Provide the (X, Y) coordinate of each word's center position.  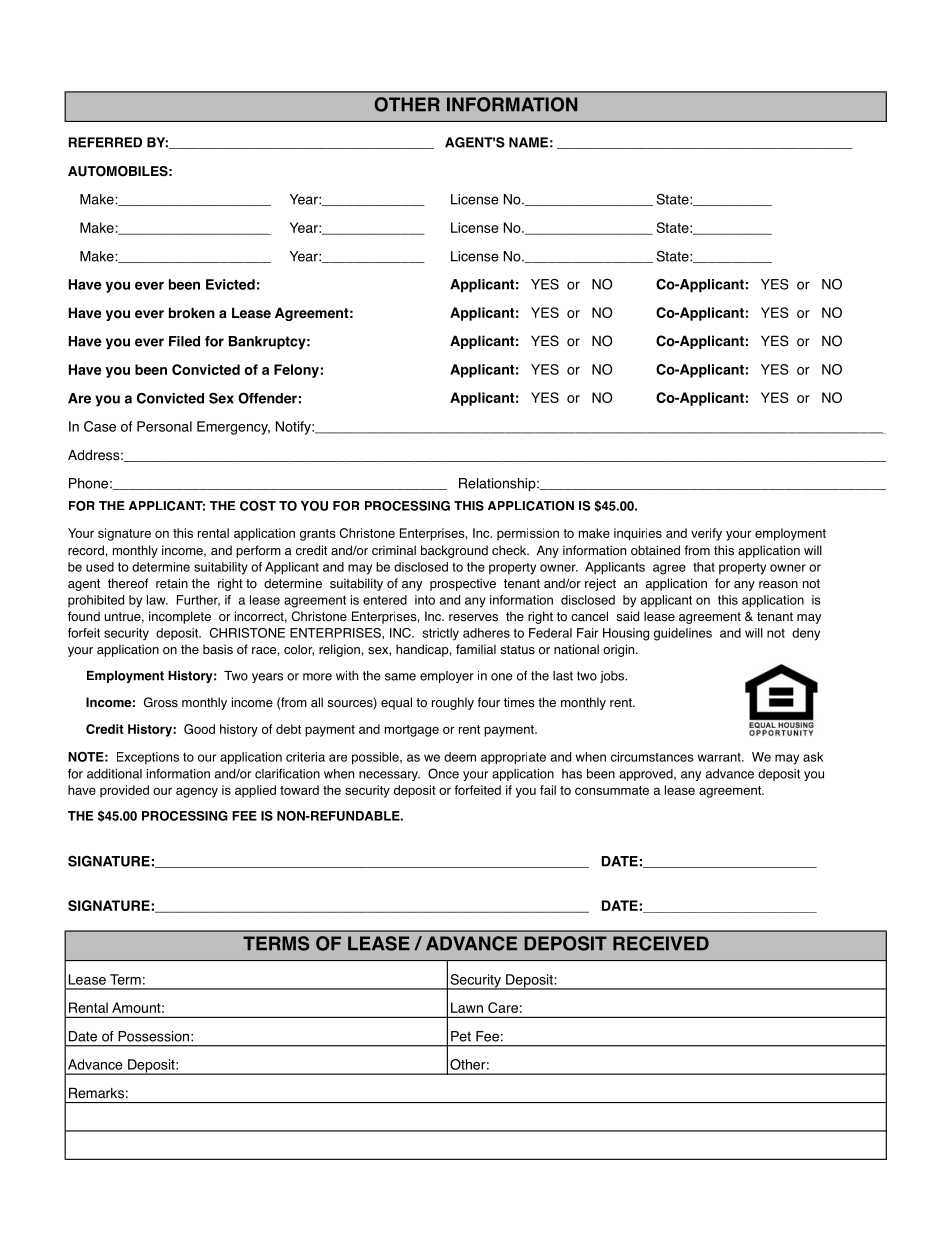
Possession (153, 1036)
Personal (164, 426)
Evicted (230, 284)
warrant (720, 757)
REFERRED (105, 142)
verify (706, 534)
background (454, 551)
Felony (296, 371)
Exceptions (148, 758)
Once (443, 773)
